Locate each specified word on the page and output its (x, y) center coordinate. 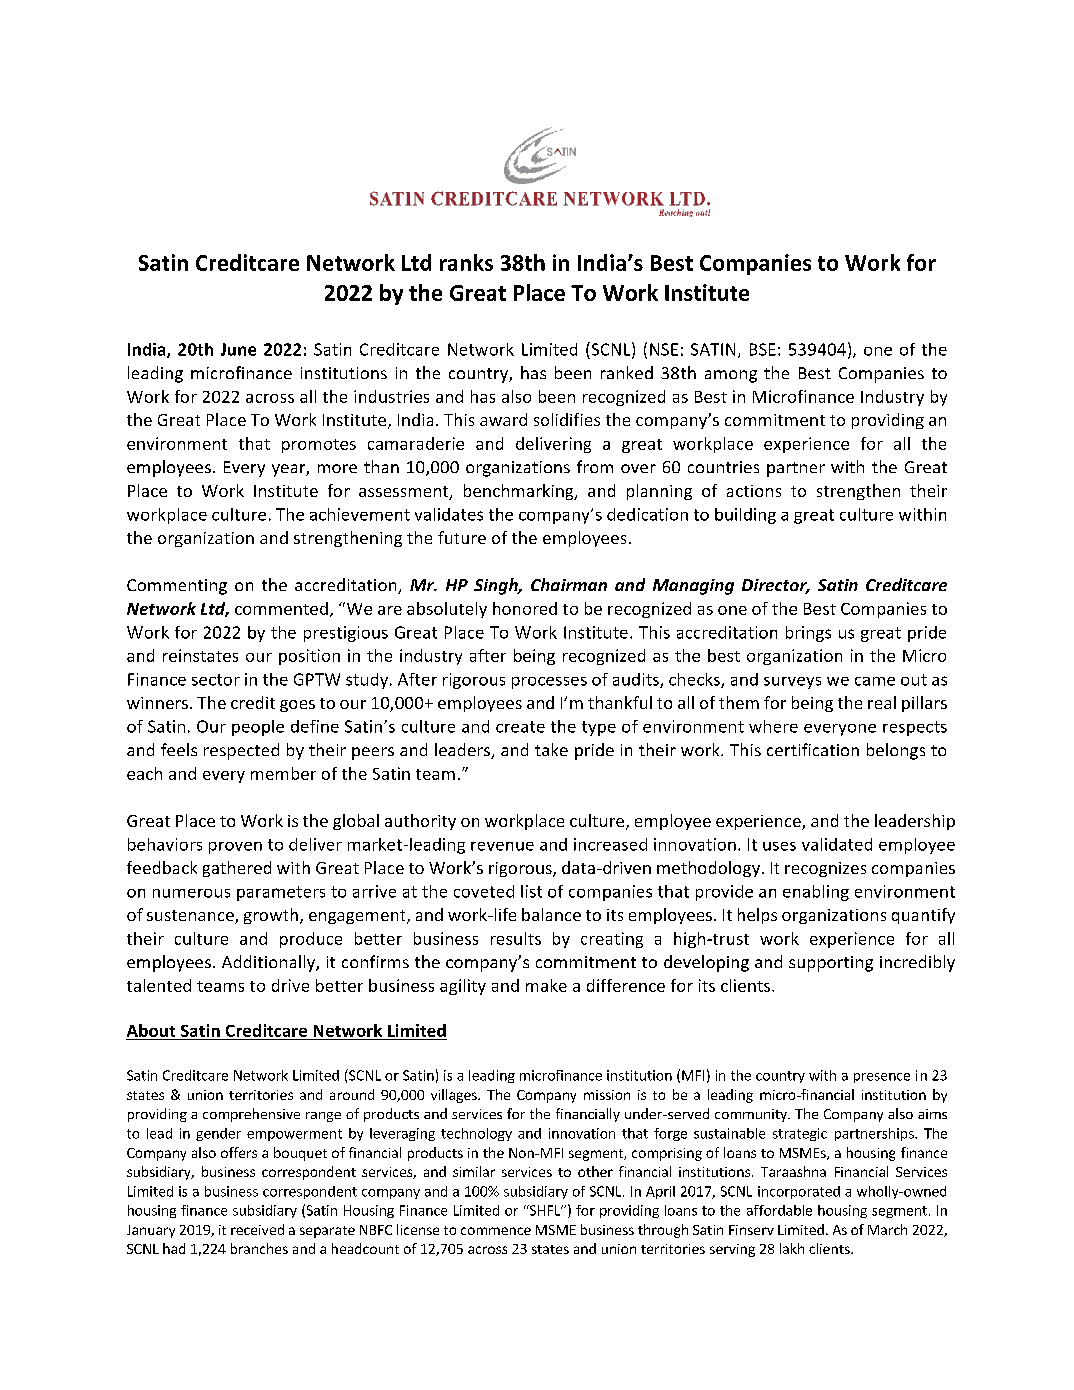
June (238, 349)
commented (281, 608)
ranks (466, 262)
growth (272, 916)
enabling (816, 893)
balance (551, 914)
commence (496, 1231)
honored (525, 608)
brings (808, 634)
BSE (763, 349)
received (257, 1229)
